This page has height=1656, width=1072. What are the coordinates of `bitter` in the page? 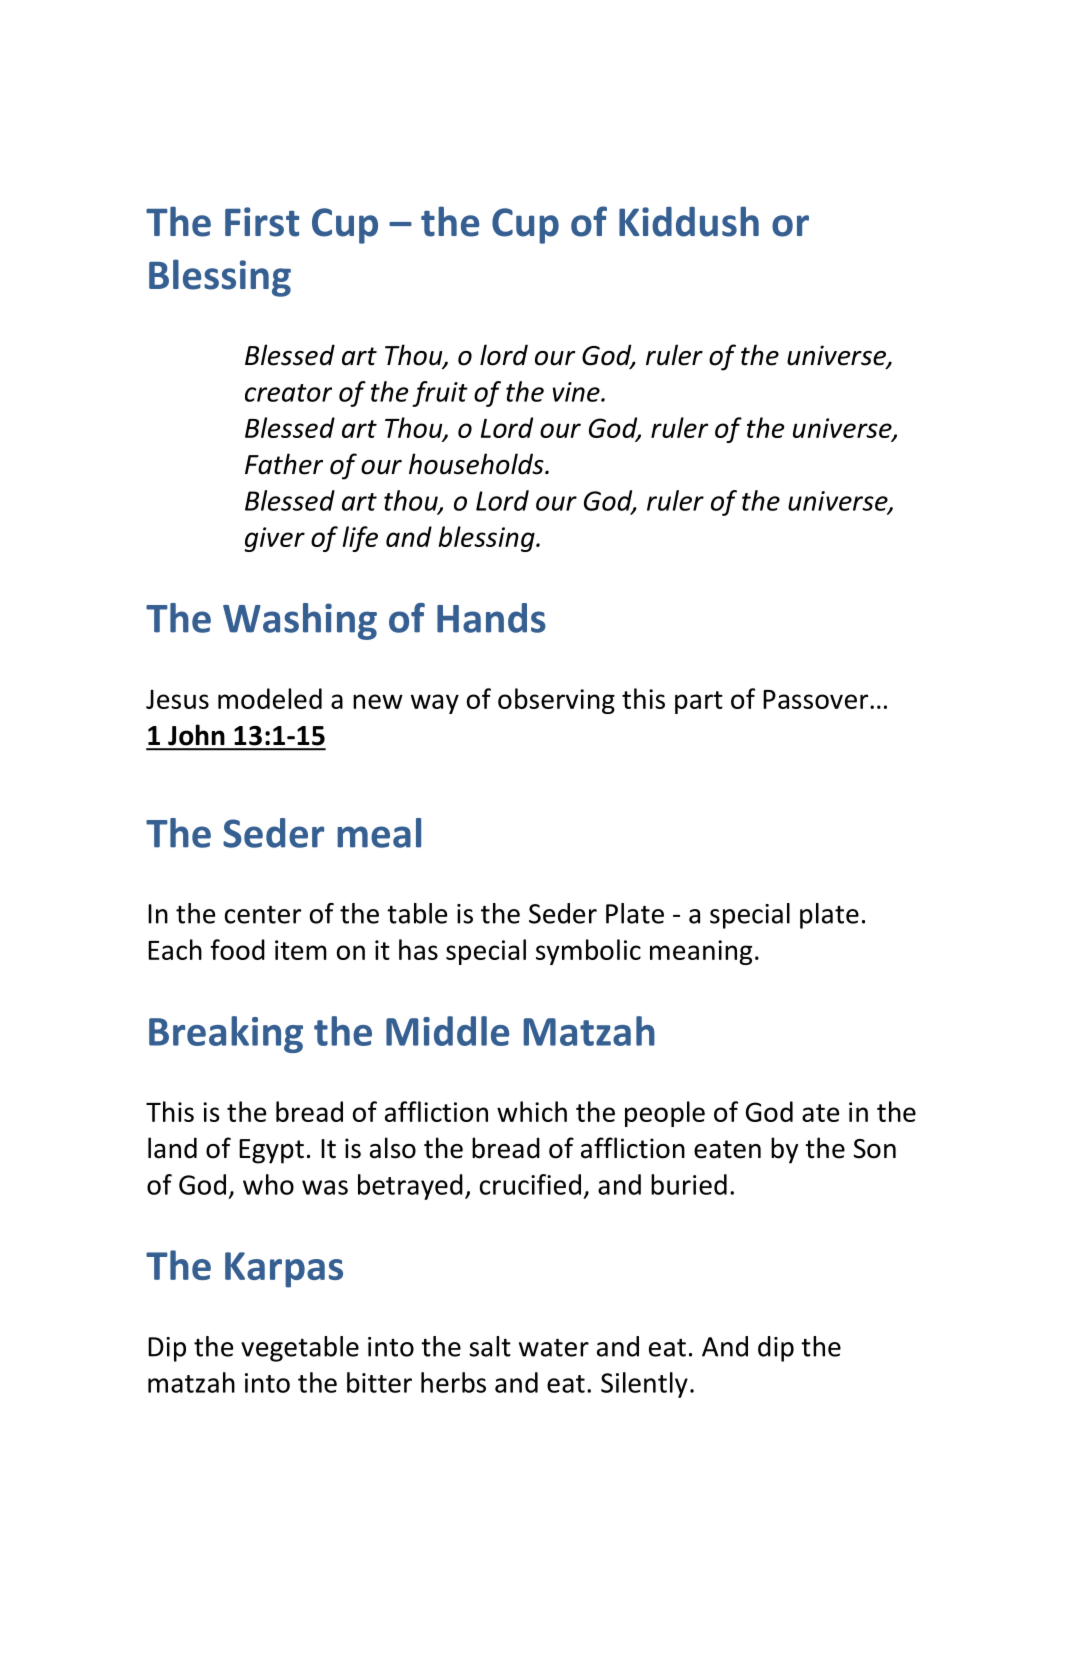 It's located at (379, 1382).
